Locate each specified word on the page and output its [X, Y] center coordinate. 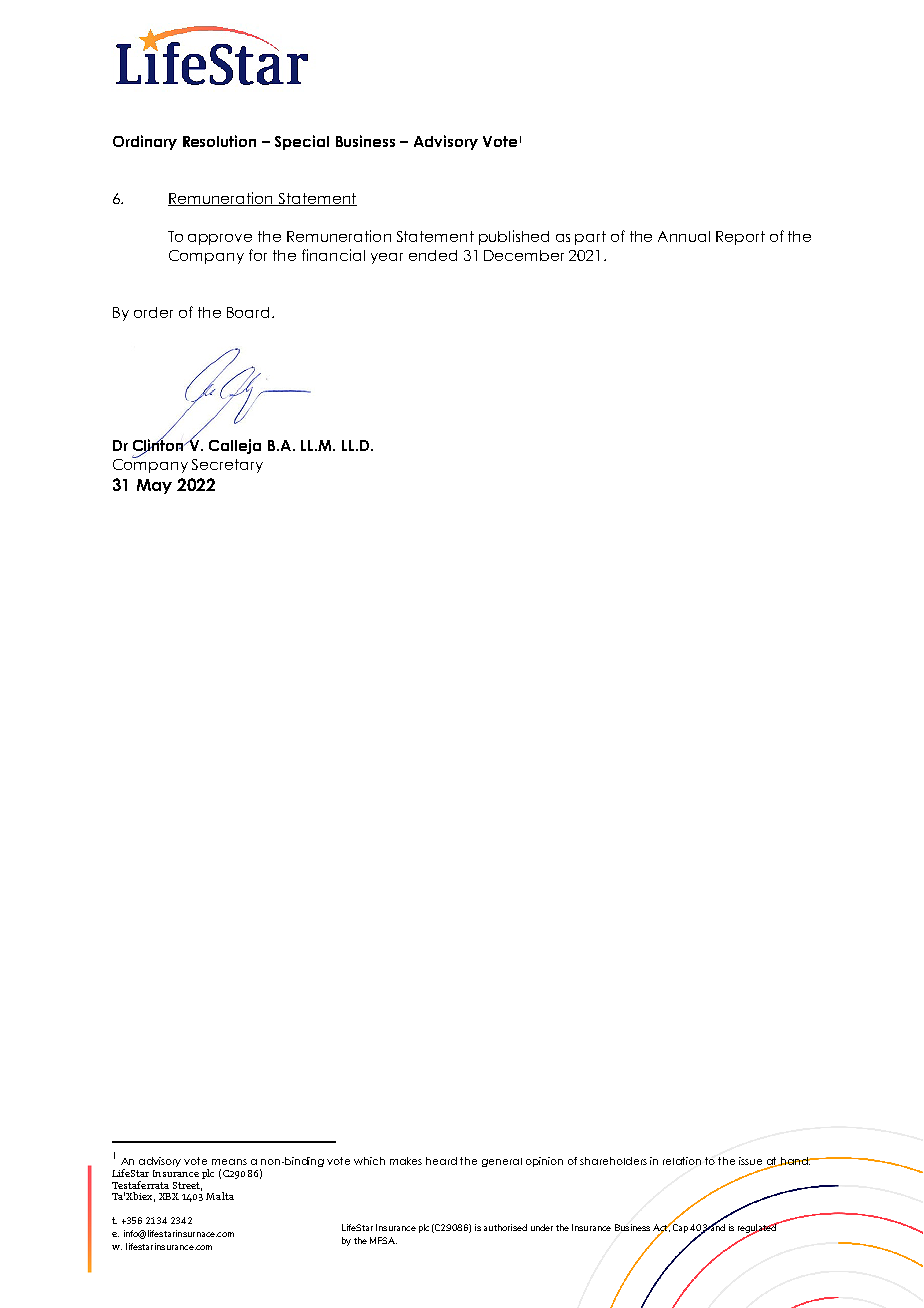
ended [433, 255]
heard [441, 1161]
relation [682, 1161]
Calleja [235, 446]
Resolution [219, 141]
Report [740, 238]
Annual [684, 236]
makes [406, 1161]
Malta [220, 1196]
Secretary [227, 466]
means [229, 1162]
